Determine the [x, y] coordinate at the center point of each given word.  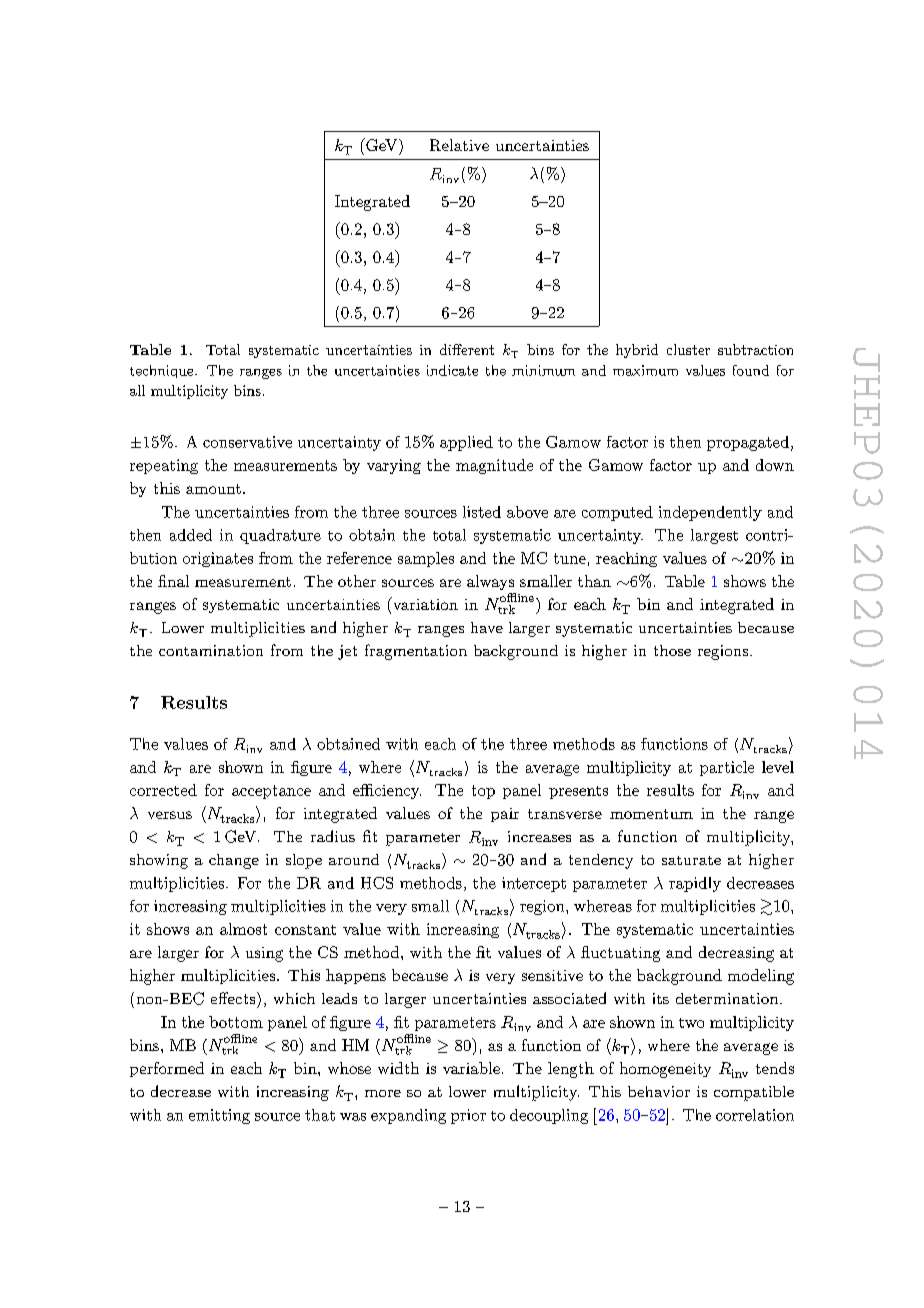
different [467, 349]
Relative [459, 145]
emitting [219, 1116]
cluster [688, 349]
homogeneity [665, 1070]
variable [471, 1068]
